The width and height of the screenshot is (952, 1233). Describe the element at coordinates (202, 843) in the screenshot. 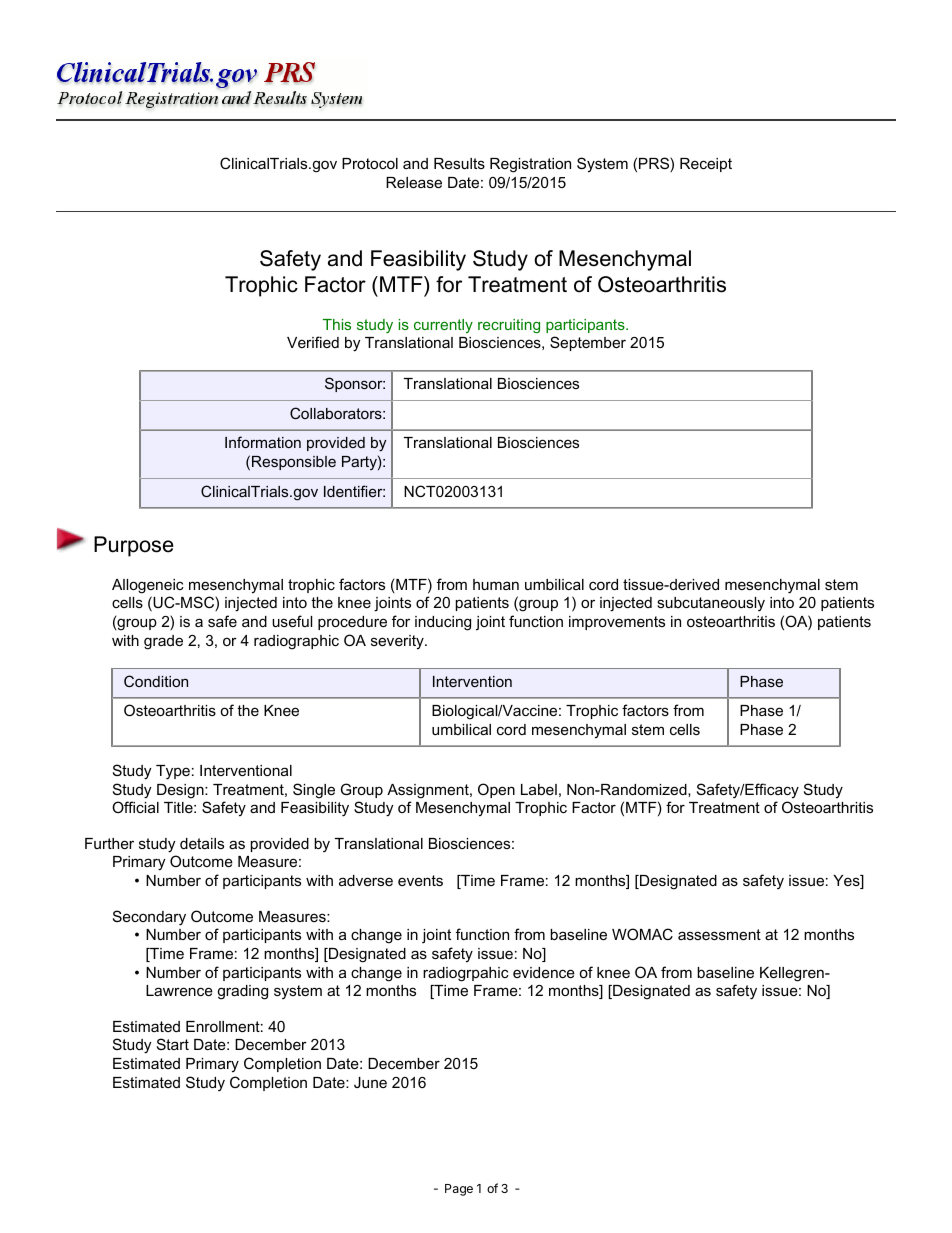

I see `details` at that location.
